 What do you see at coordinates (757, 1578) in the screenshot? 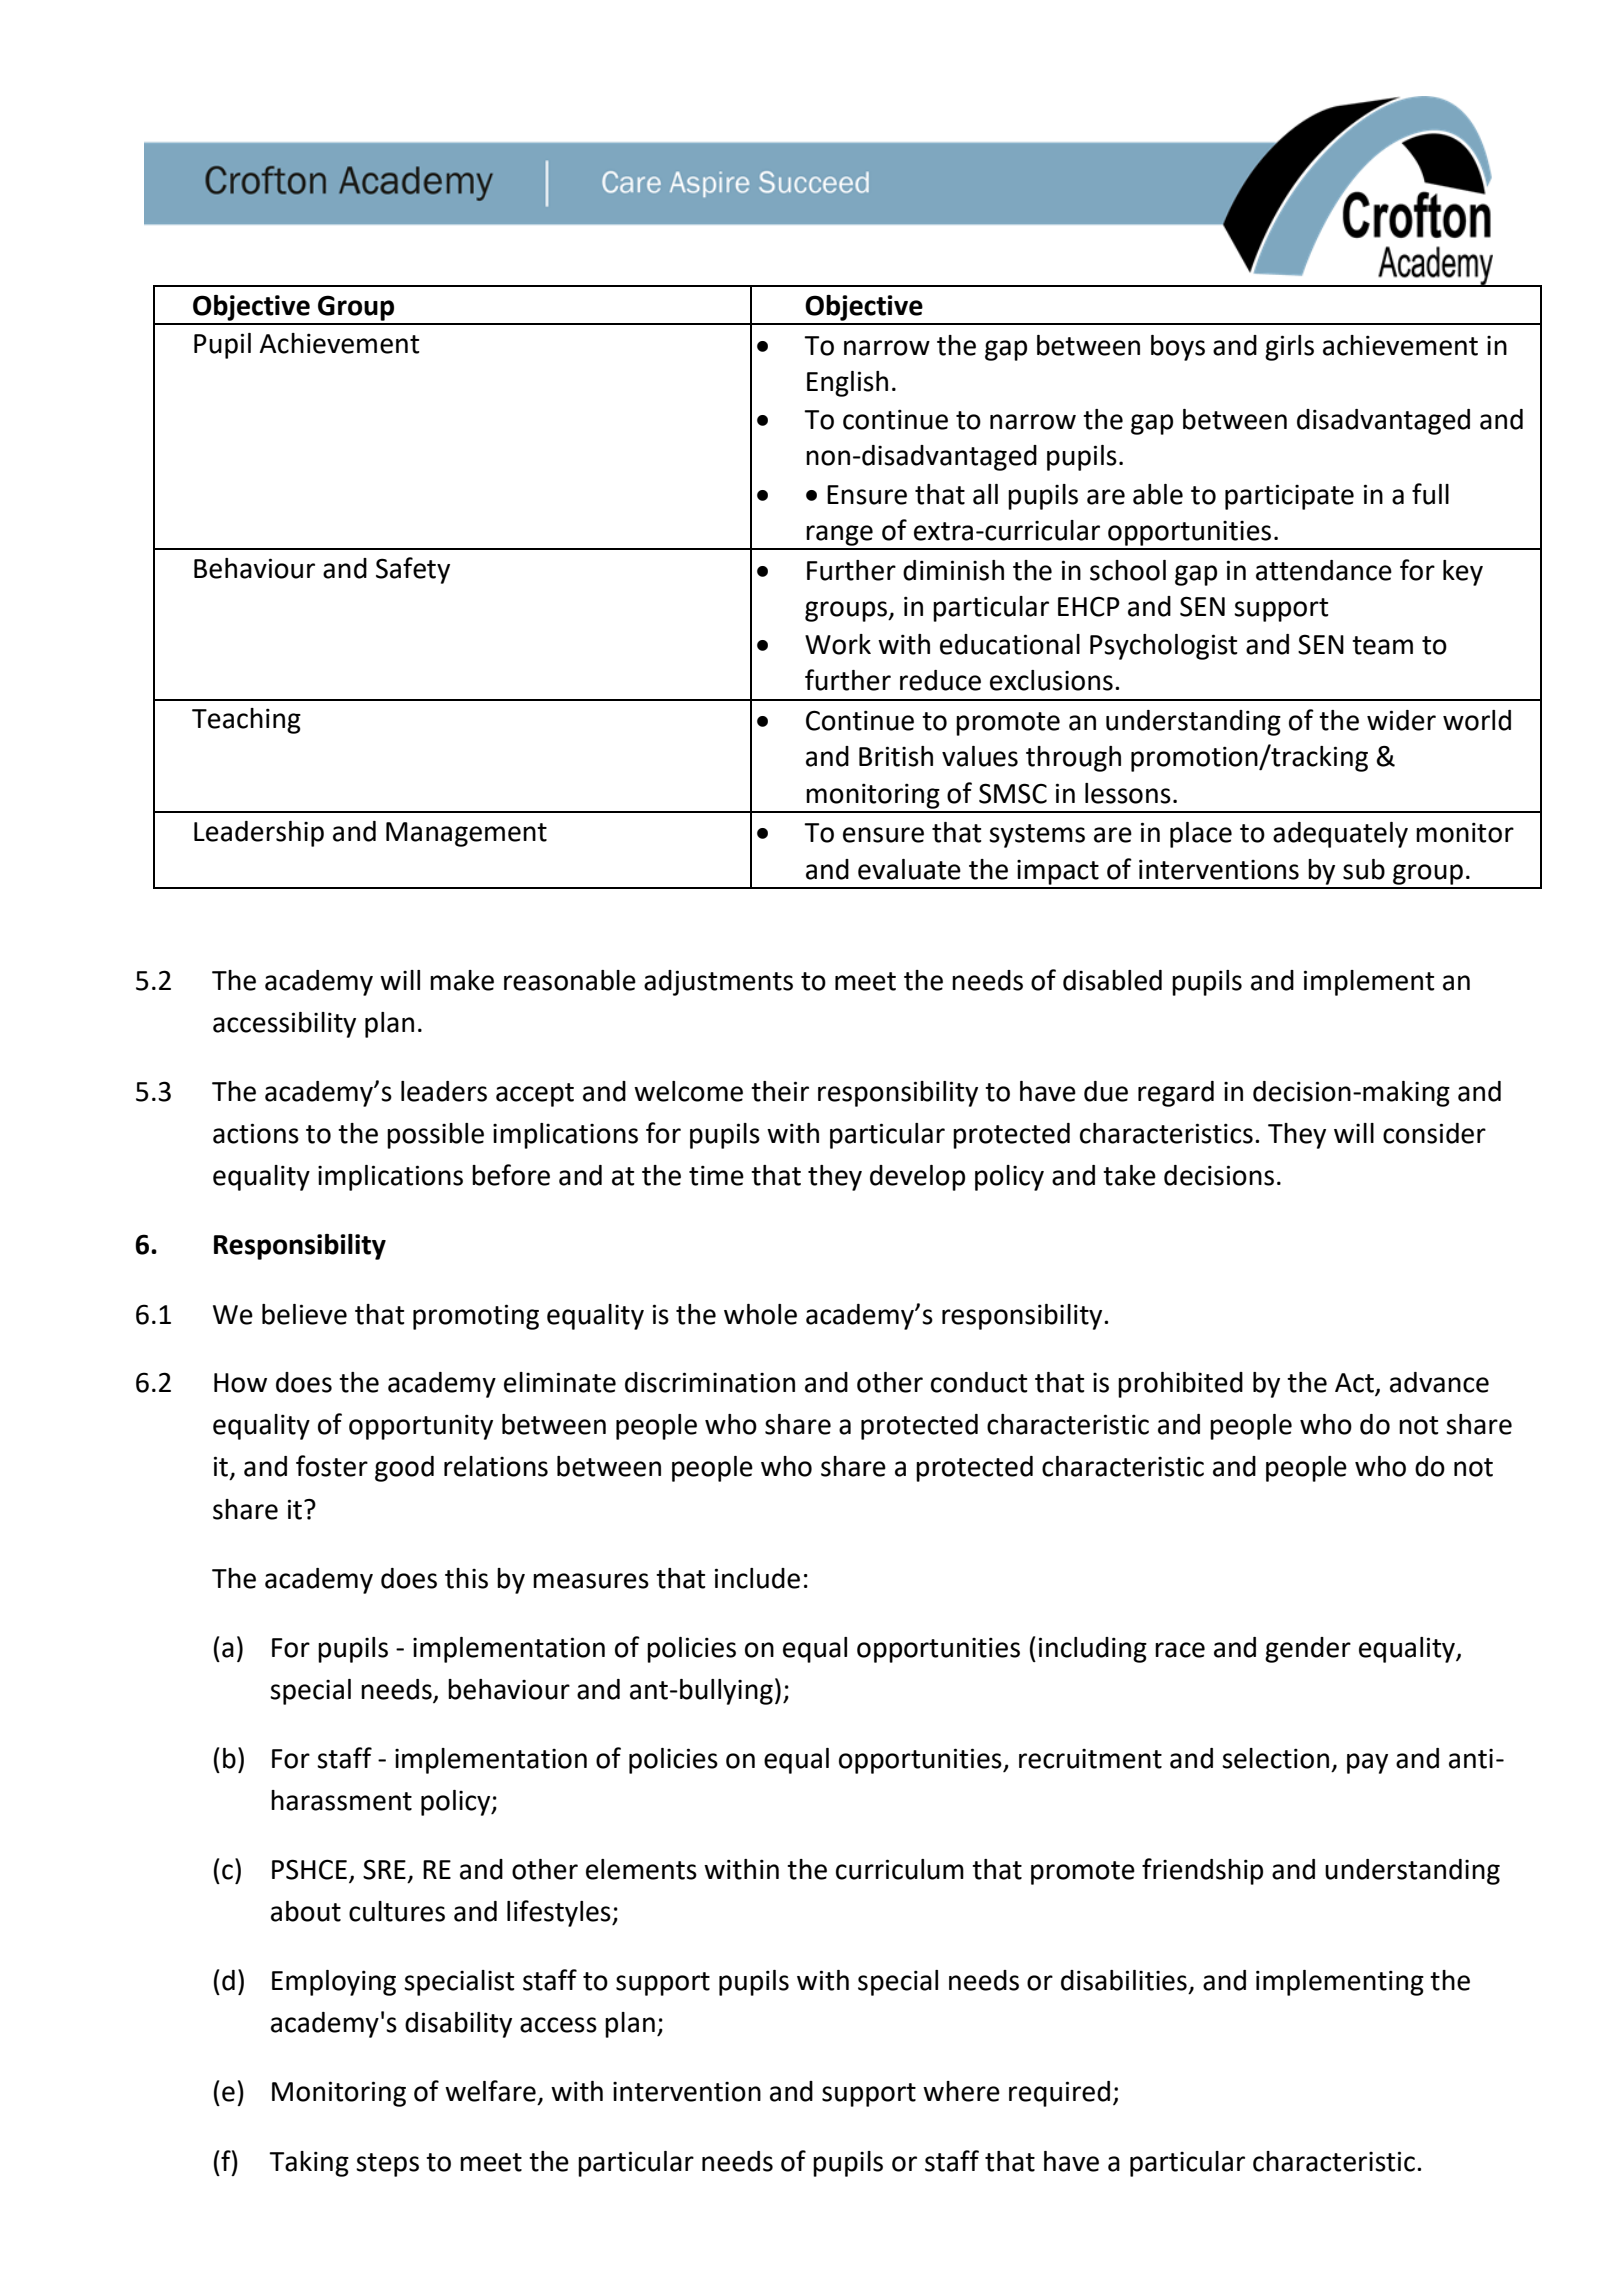
I see `include` at bounding box center [757, 1578].
